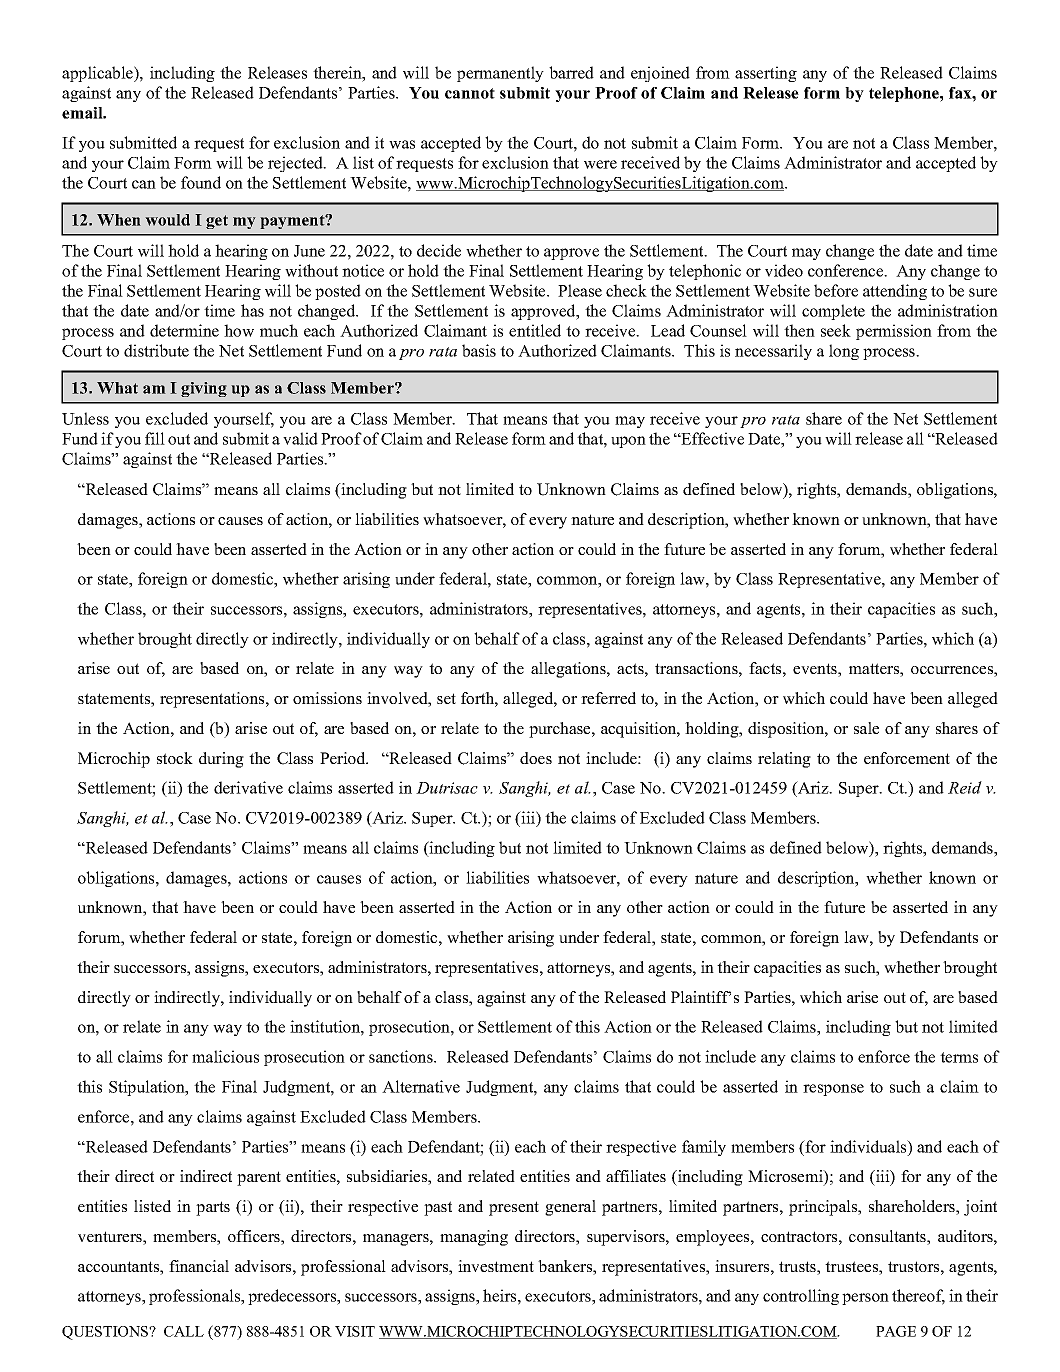 The height and width of the screenshot is (1372, 1060). Describe the element at coordinates (766, 74) in the screenshot. I see `asserting` at that location.
